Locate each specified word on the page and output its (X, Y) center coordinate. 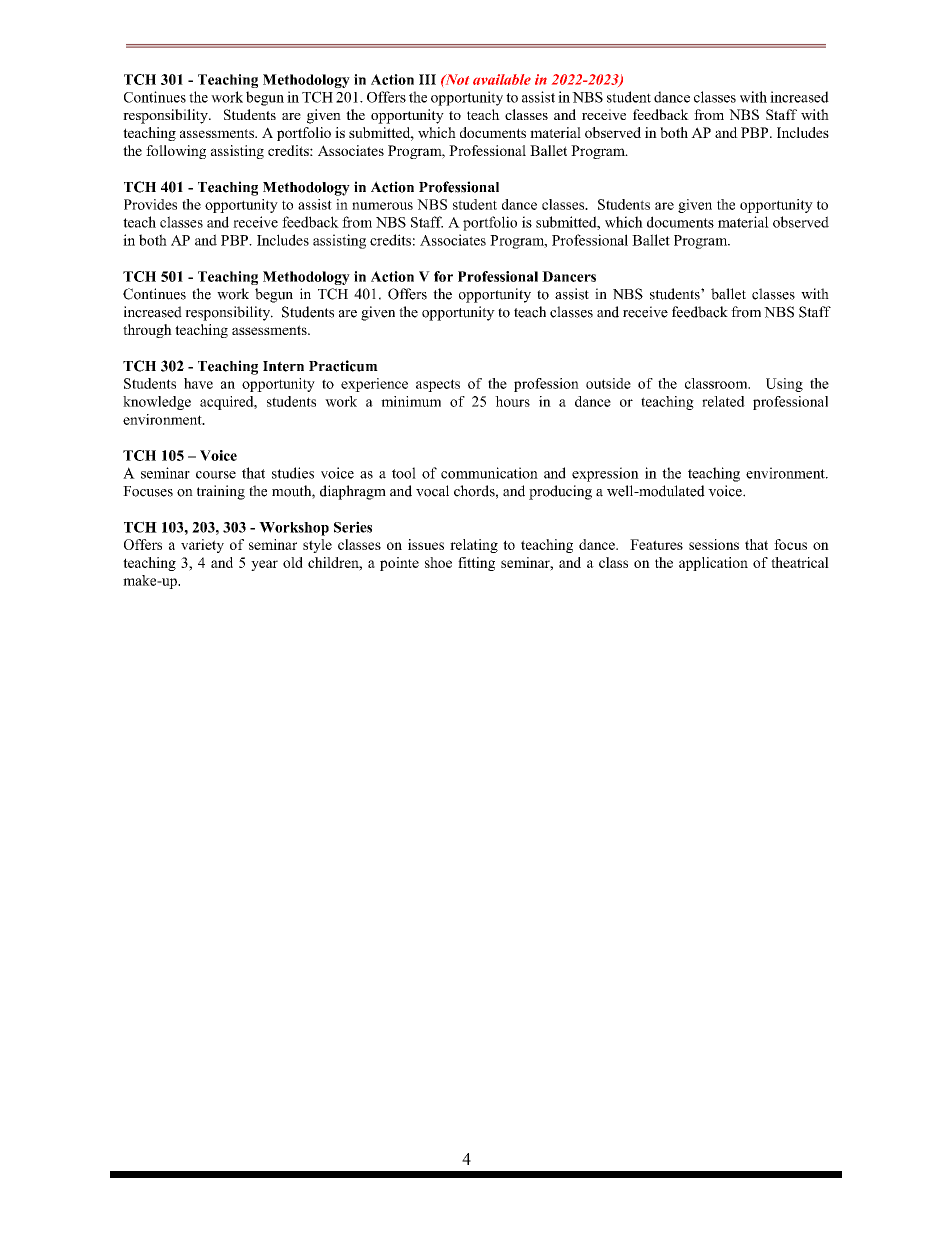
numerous (382, 206)
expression (605, 474)
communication (489, 473)
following (176, 152)
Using (784, 385)
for (443, 276)
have (198, 383)
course (216, 475)
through (147, 331)
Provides (150, 204)
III (427, 79)
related (723, 401)
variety (202, 546)
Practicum (343, 366)
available (502, 79)
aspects (438, 385)
